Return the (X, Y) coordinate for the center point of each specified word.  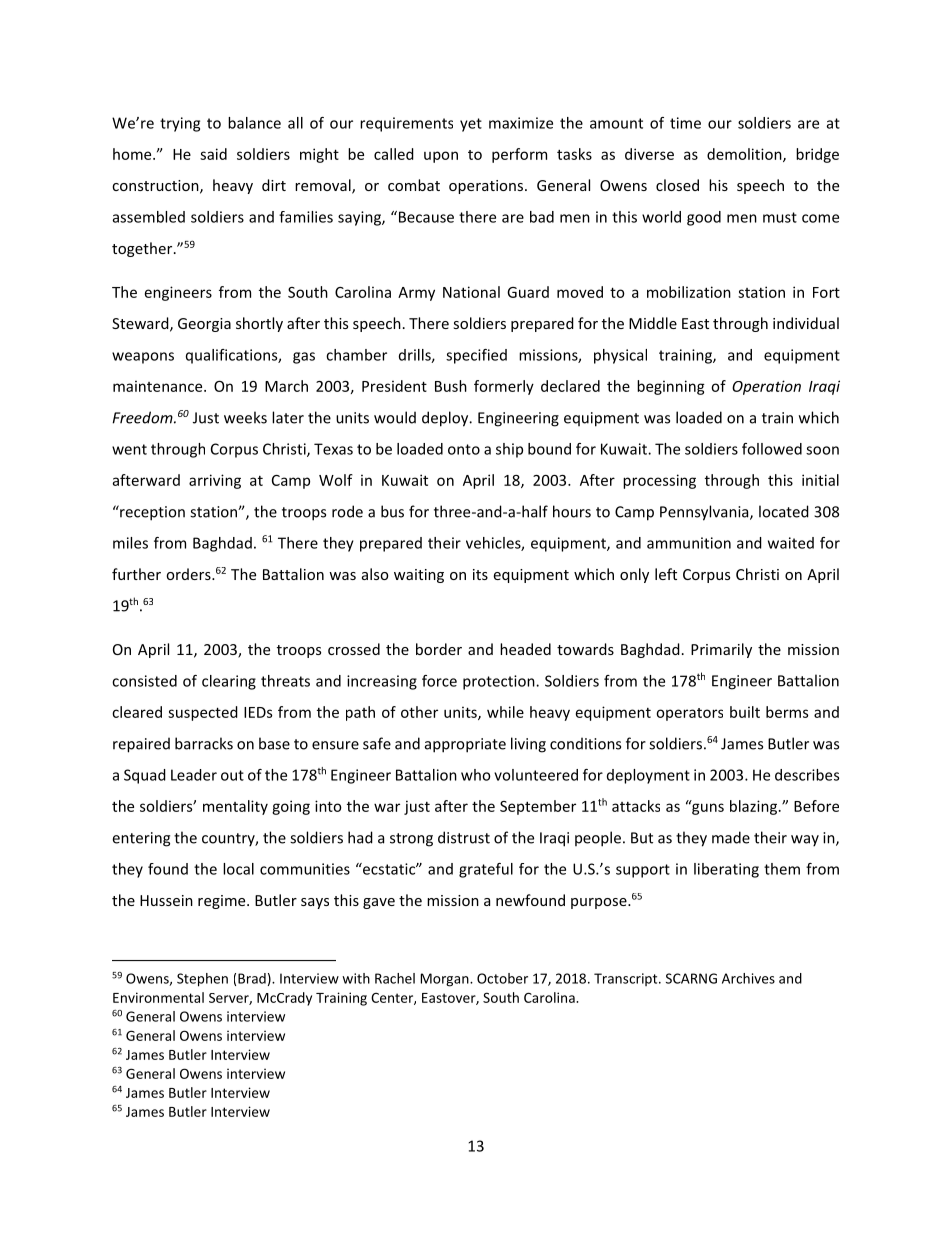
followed (772, 449)
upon (441, 157)
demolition (745, 155)
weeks (245, 417)
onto (464, 449)
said (213, 154)
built (745, 712)
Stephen (202, 980)
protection (500, 682)
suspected (203, 713)
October (502, 978)
